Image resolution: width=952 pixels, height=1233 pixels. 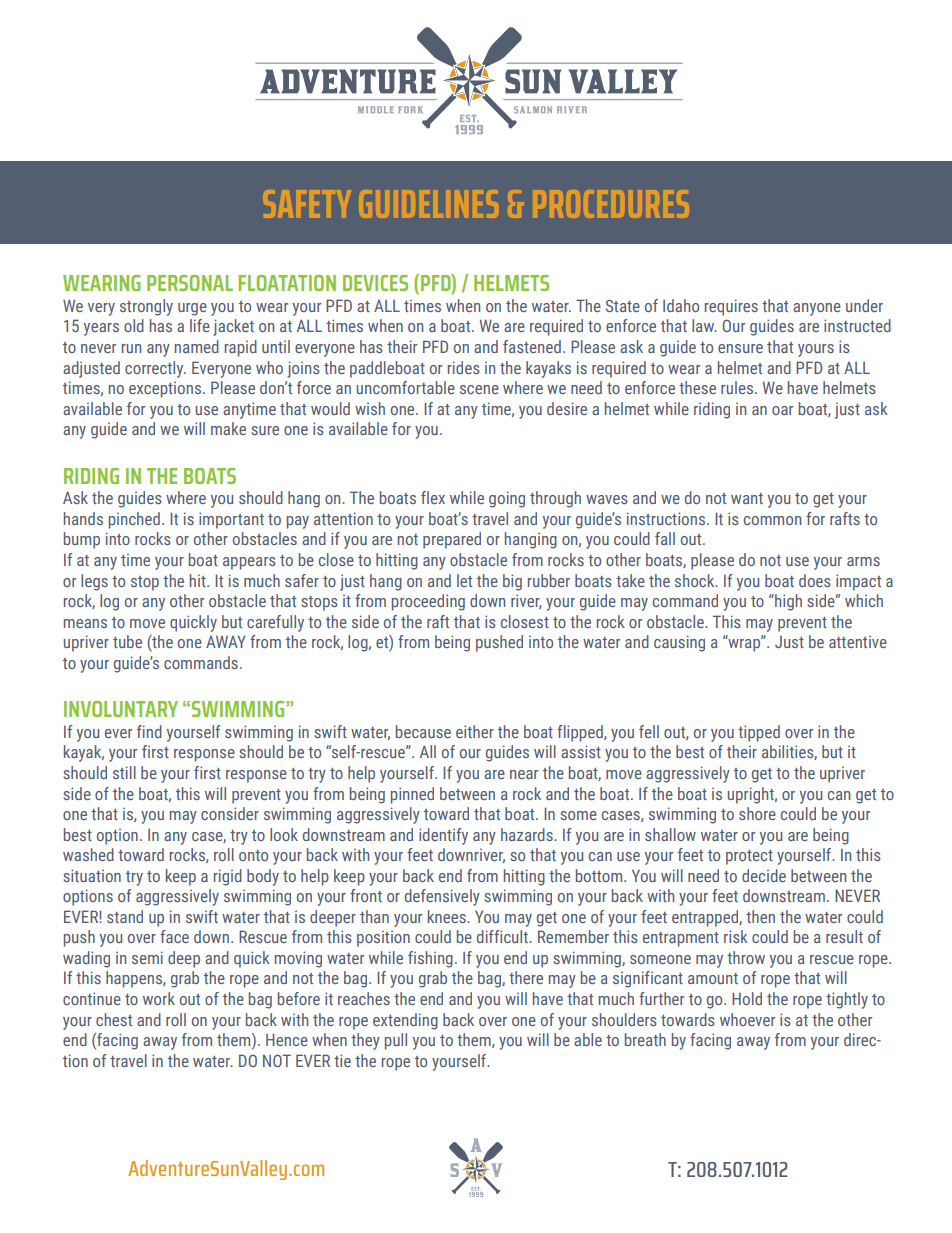 I want to click on high, so click(x=787, y=602).
